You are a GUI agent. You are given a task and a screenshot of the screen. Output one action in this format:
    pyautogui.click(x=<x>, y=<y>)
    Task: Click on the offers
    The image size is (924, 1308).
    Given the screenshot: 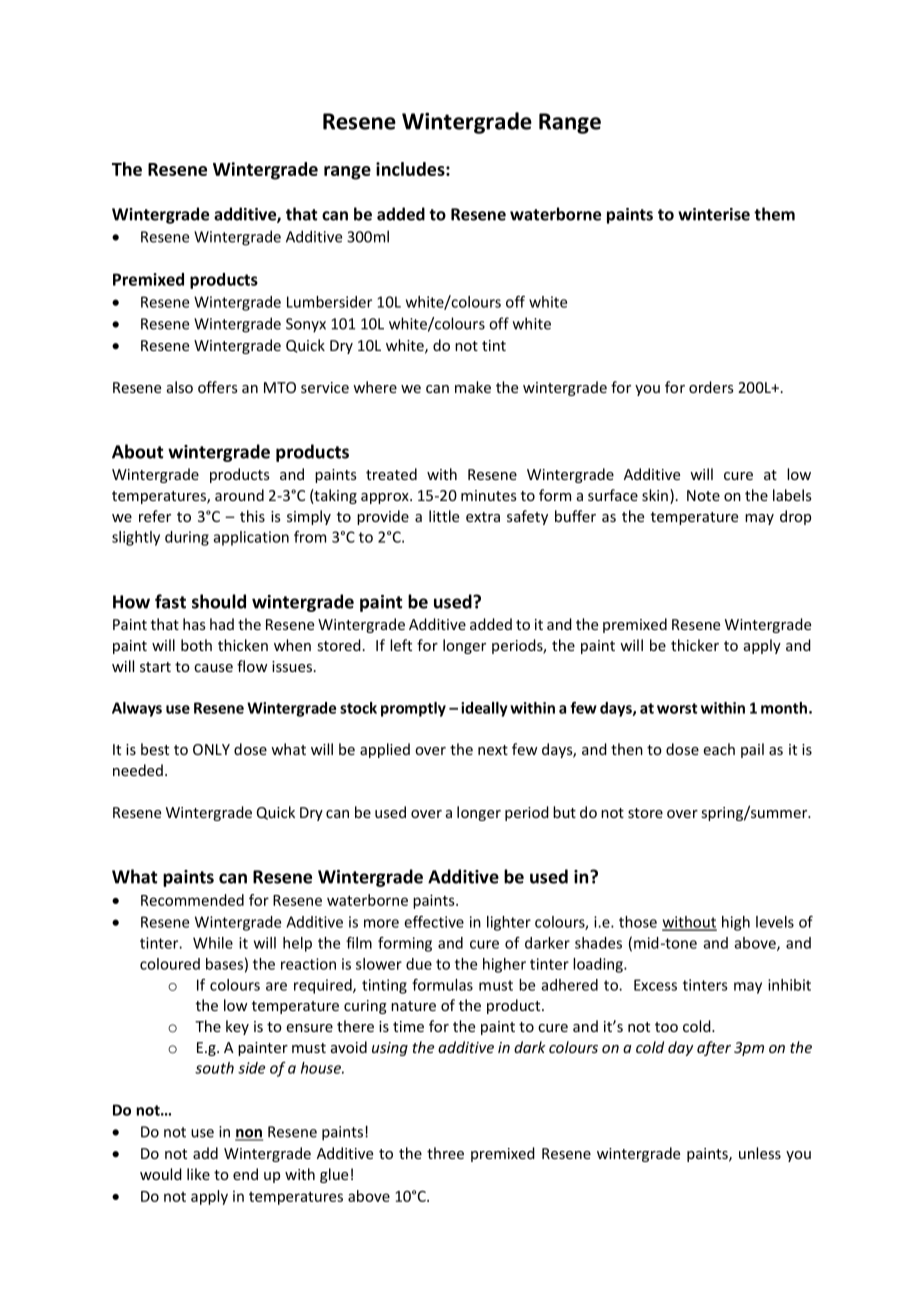 What is the action you would take?
    pyautogui.click(x=218, y=387)
